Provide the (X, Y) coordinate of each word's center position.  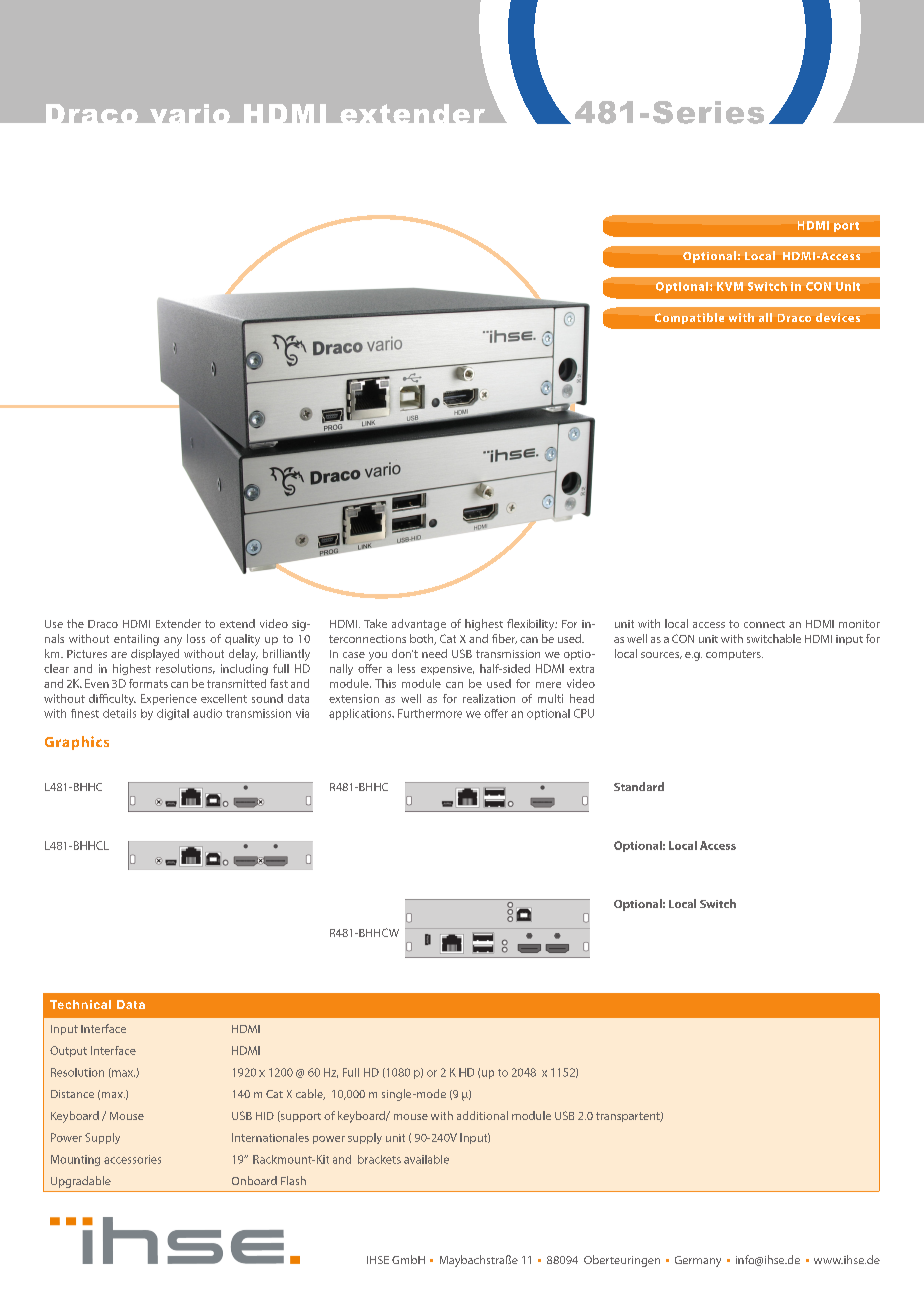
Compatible (689, 318)
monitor (859, 624)
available (426, 1159)
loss (196, 638)
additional (482, 1115)
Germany (698, 1261)
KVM (730, 286)
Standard (639, 786)
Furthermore (430, 713)
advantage (419, 625)
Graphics (77, 743)
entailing (136, 640)
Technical (80, 1004)
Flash (293, 1180)
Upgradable (81, 1182)
